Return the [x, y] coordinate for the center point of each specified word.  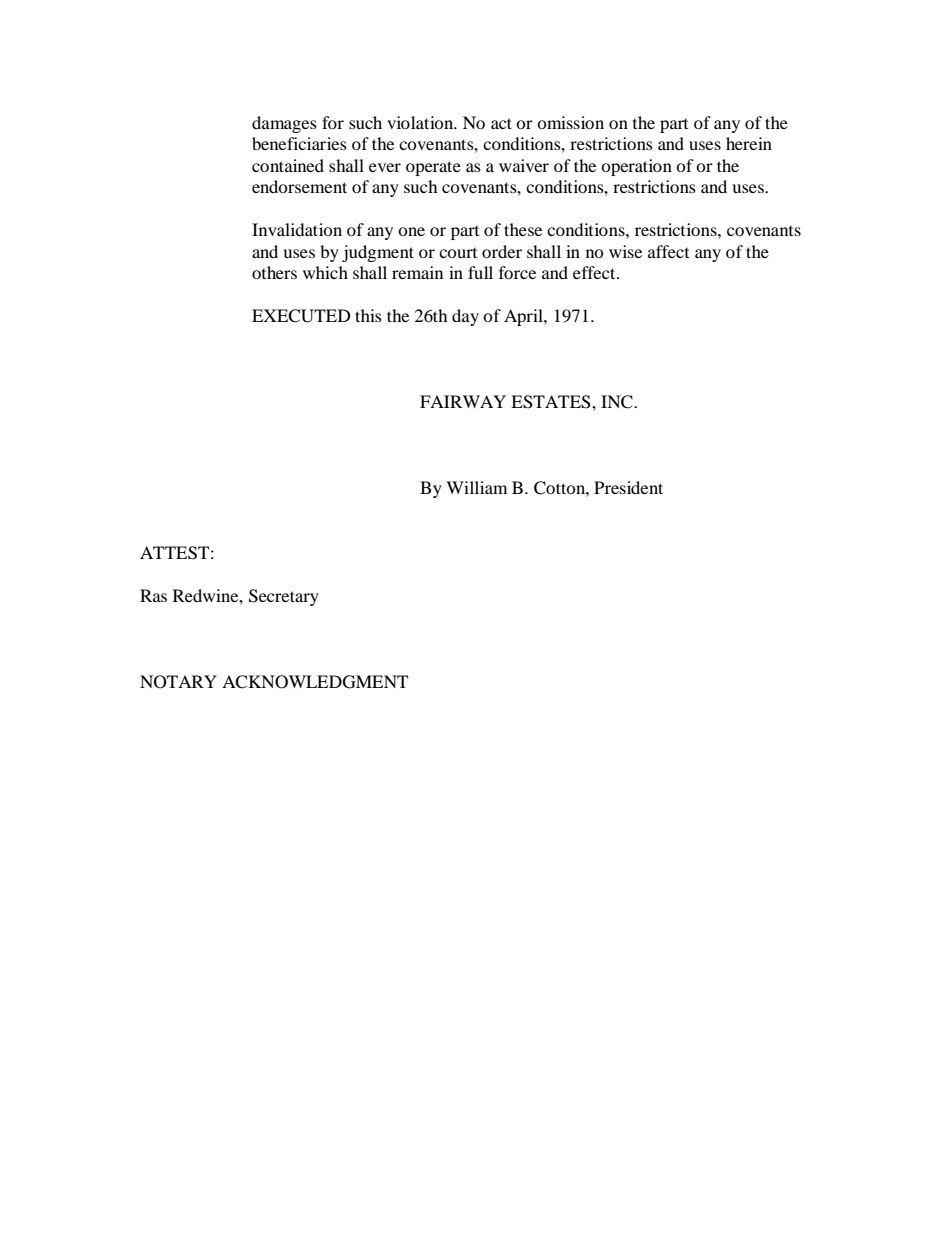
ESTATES [552, 402]
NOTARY [178, 682]
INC [618, 402]
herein [749, 143]
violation [421, 122]
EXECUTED [301, 316]
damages [284, 124]
